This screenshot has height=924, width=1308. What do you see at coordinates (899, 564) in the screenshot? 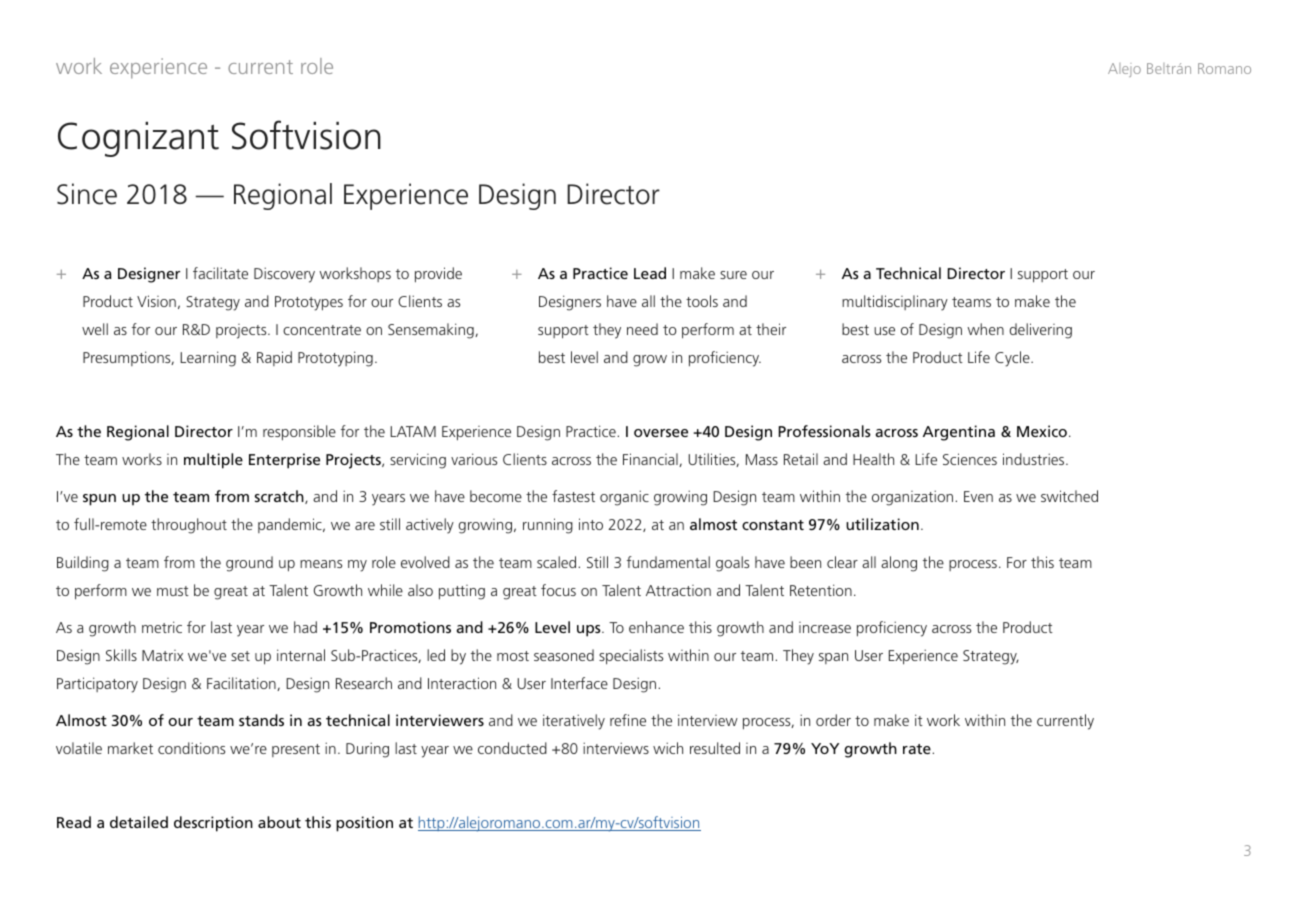
I see `along` at bounding box center [899, 564].
